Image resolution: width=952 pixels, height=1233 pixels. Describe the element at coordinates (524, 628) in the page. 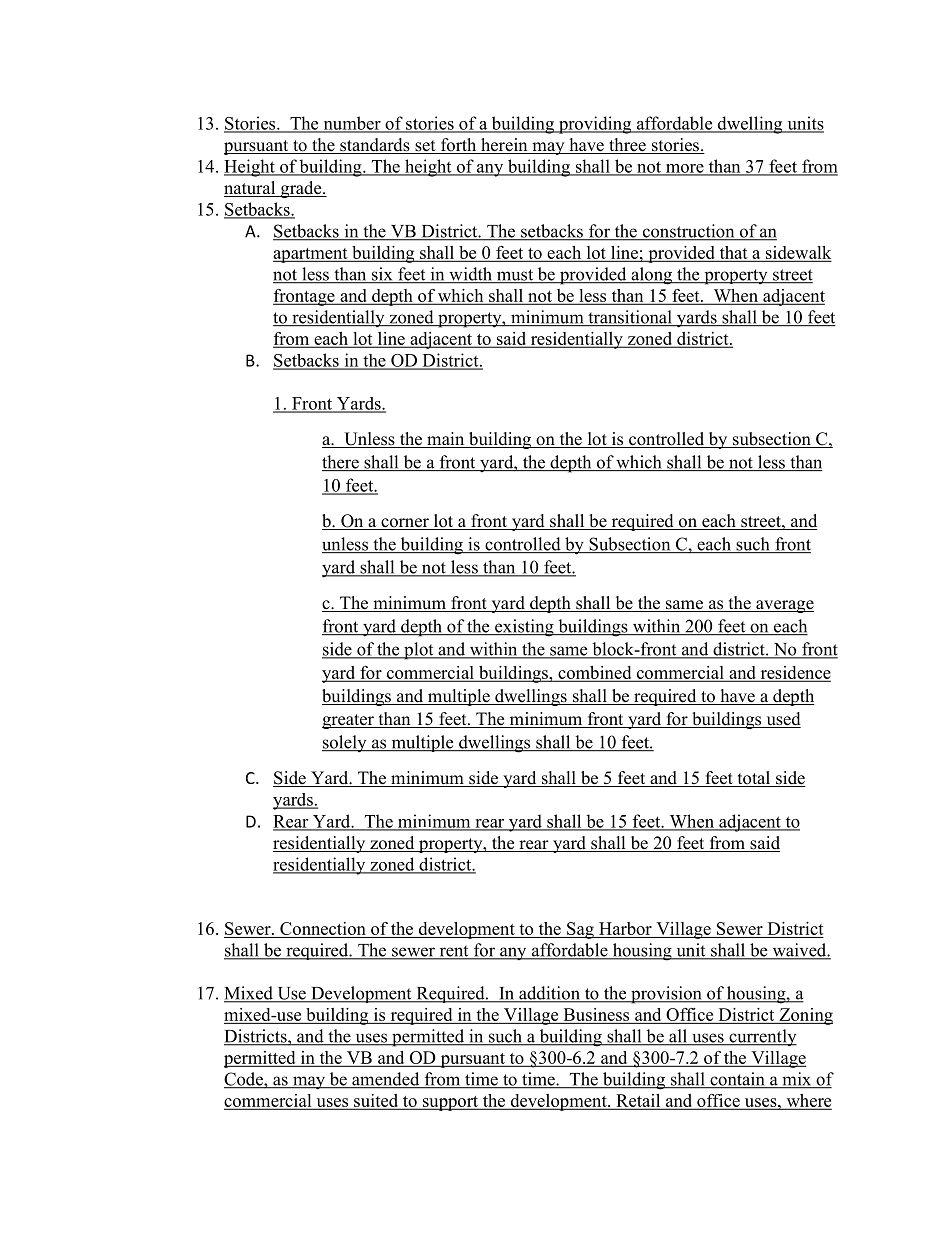

I see `existing` at that location.
